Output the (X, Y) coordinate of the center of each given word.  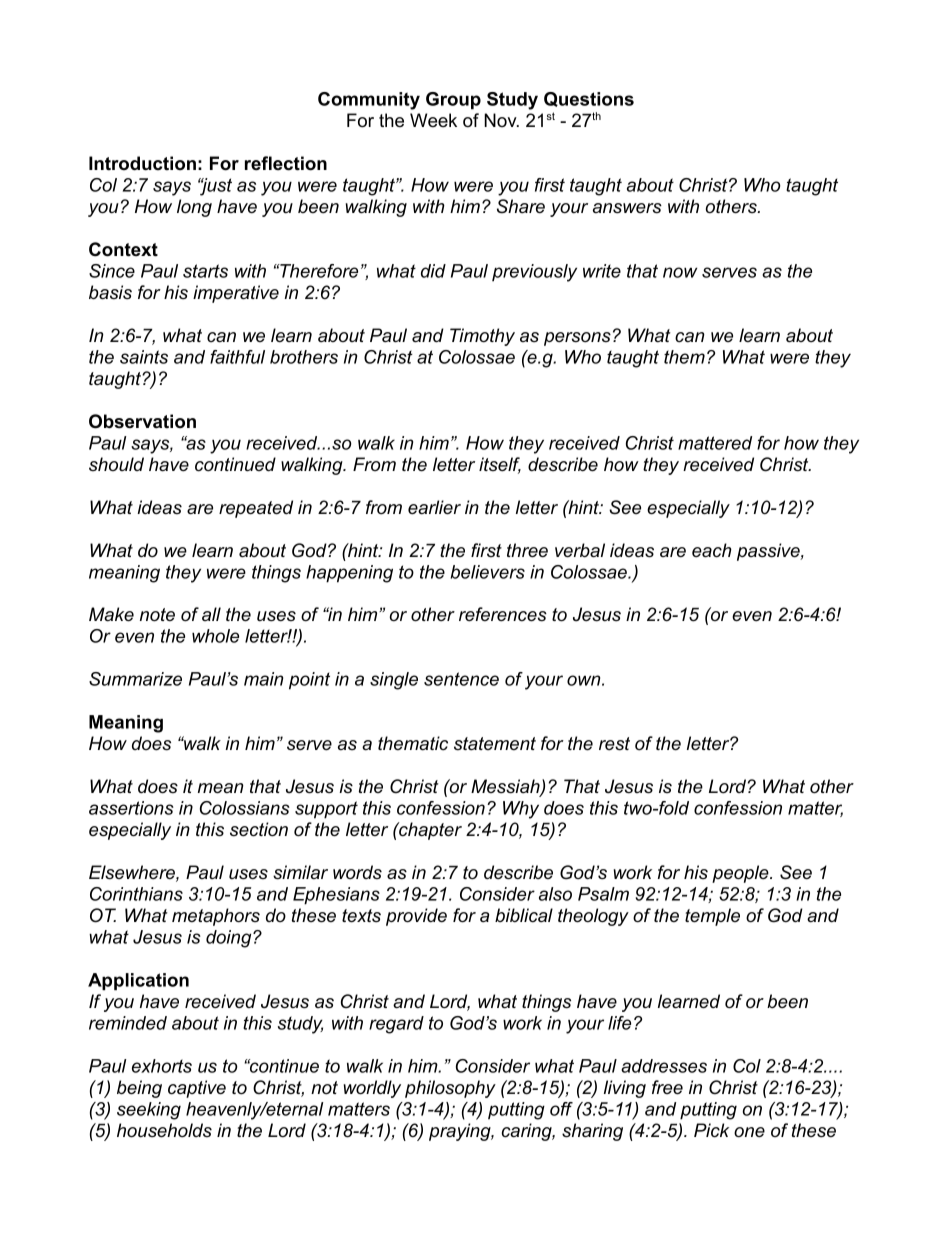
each (712, 550)
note (157, 615)
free (667, 1087)
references (503, 614)
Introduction (142, 163)
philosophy (450, 1089)
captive (197, 1089)
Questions (589, 99)
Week (433, 120)
